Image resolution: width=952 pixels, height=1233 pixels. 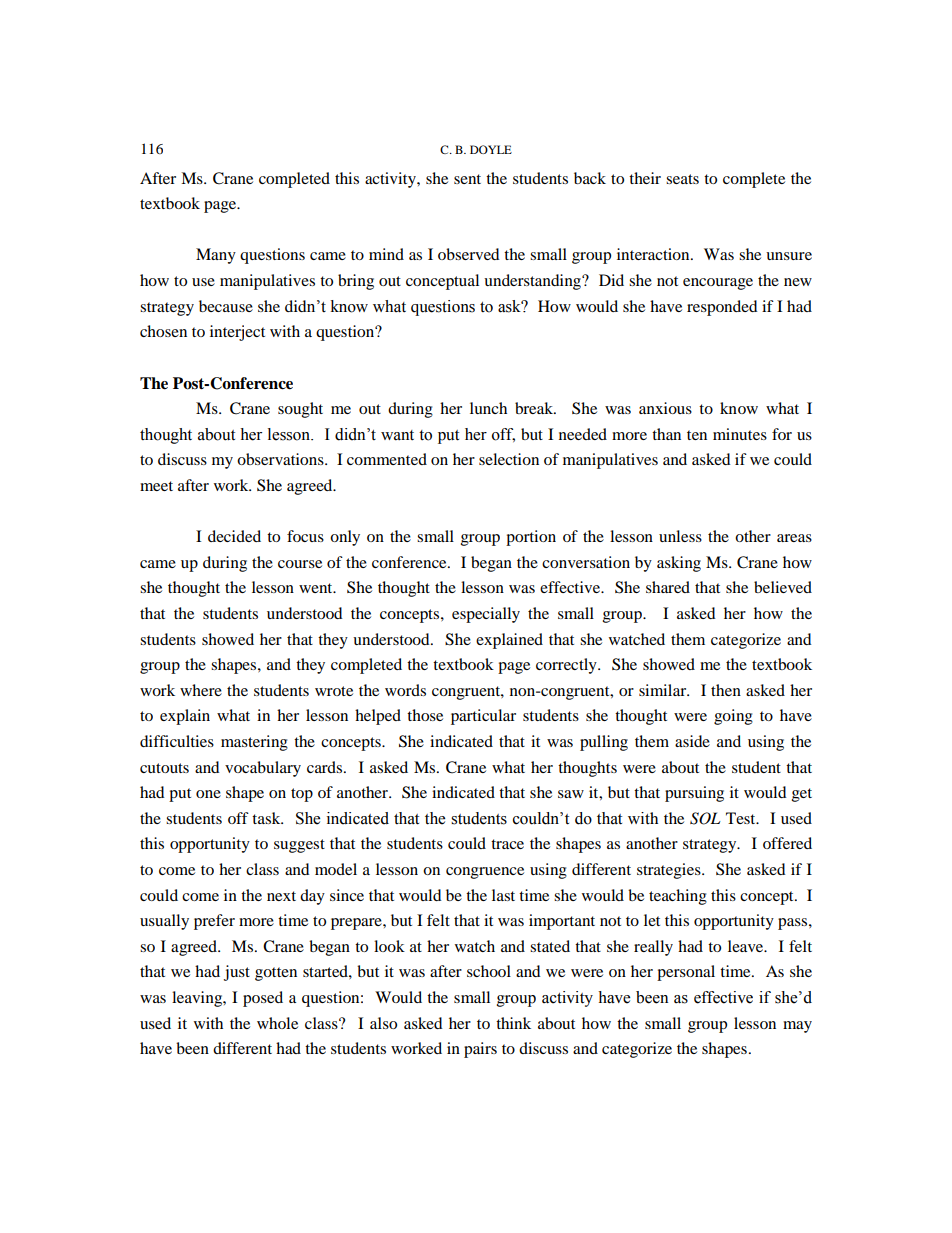 What do you see at coordinates (513, 1023) in the screenshot?
I see `think` at bounding box center [513, 1023].
